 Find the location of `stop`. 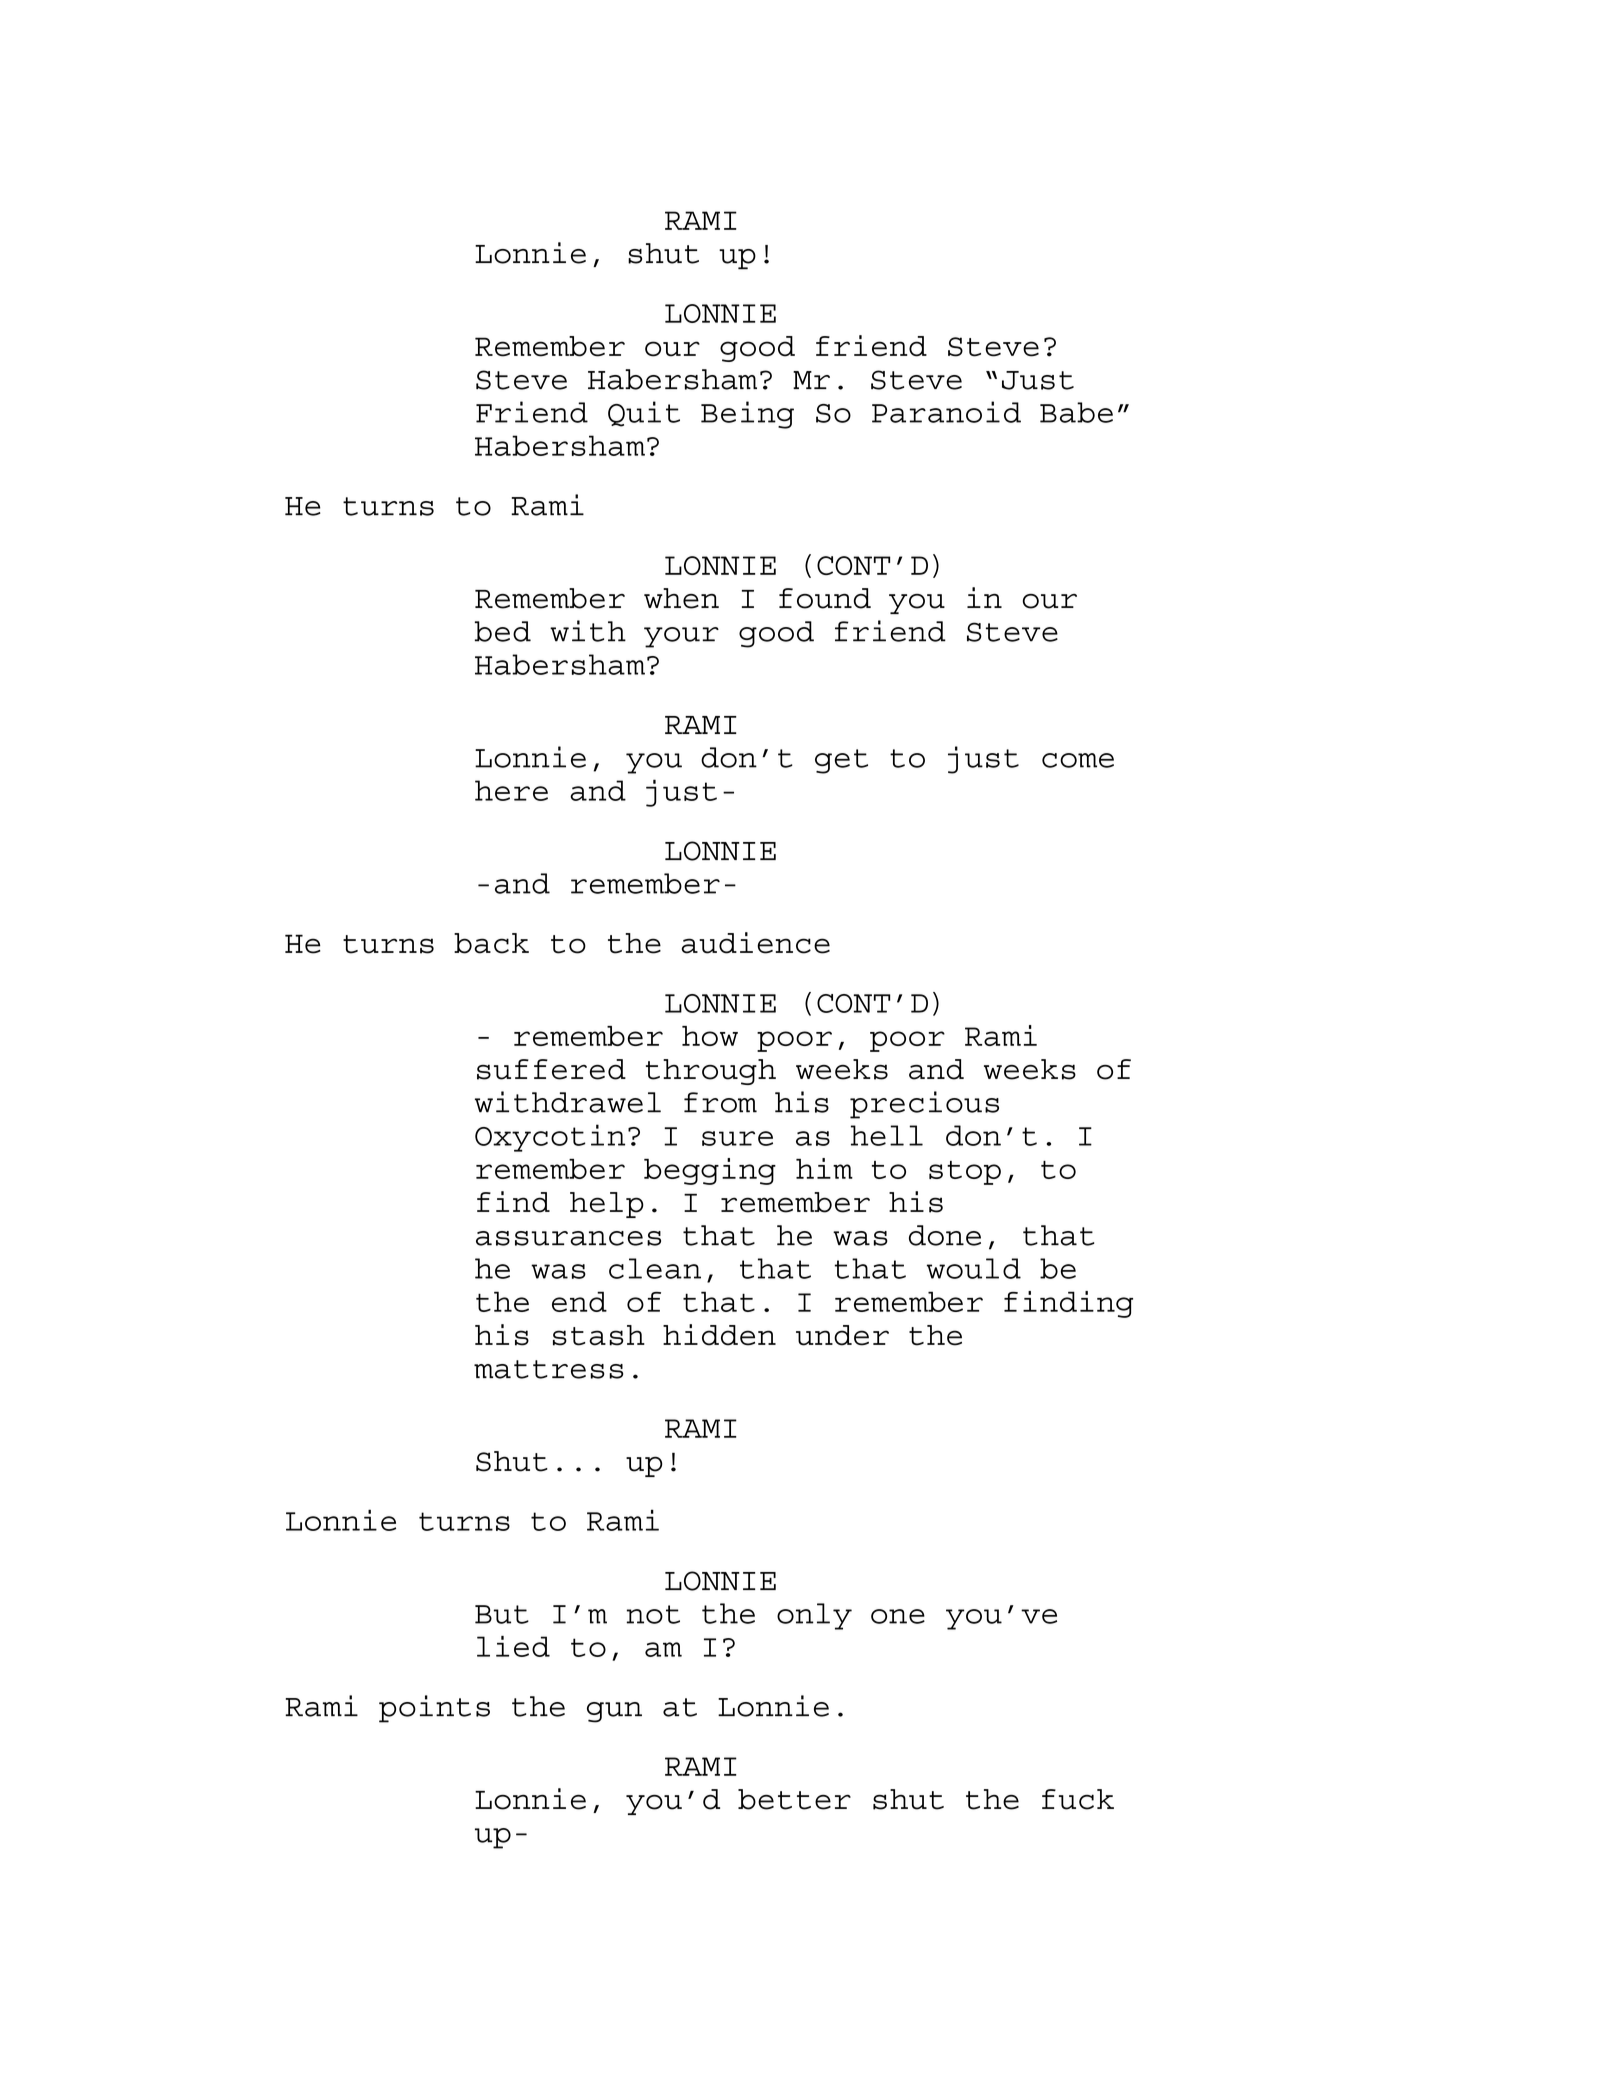

stop is located at coordinates (965, 1173).
